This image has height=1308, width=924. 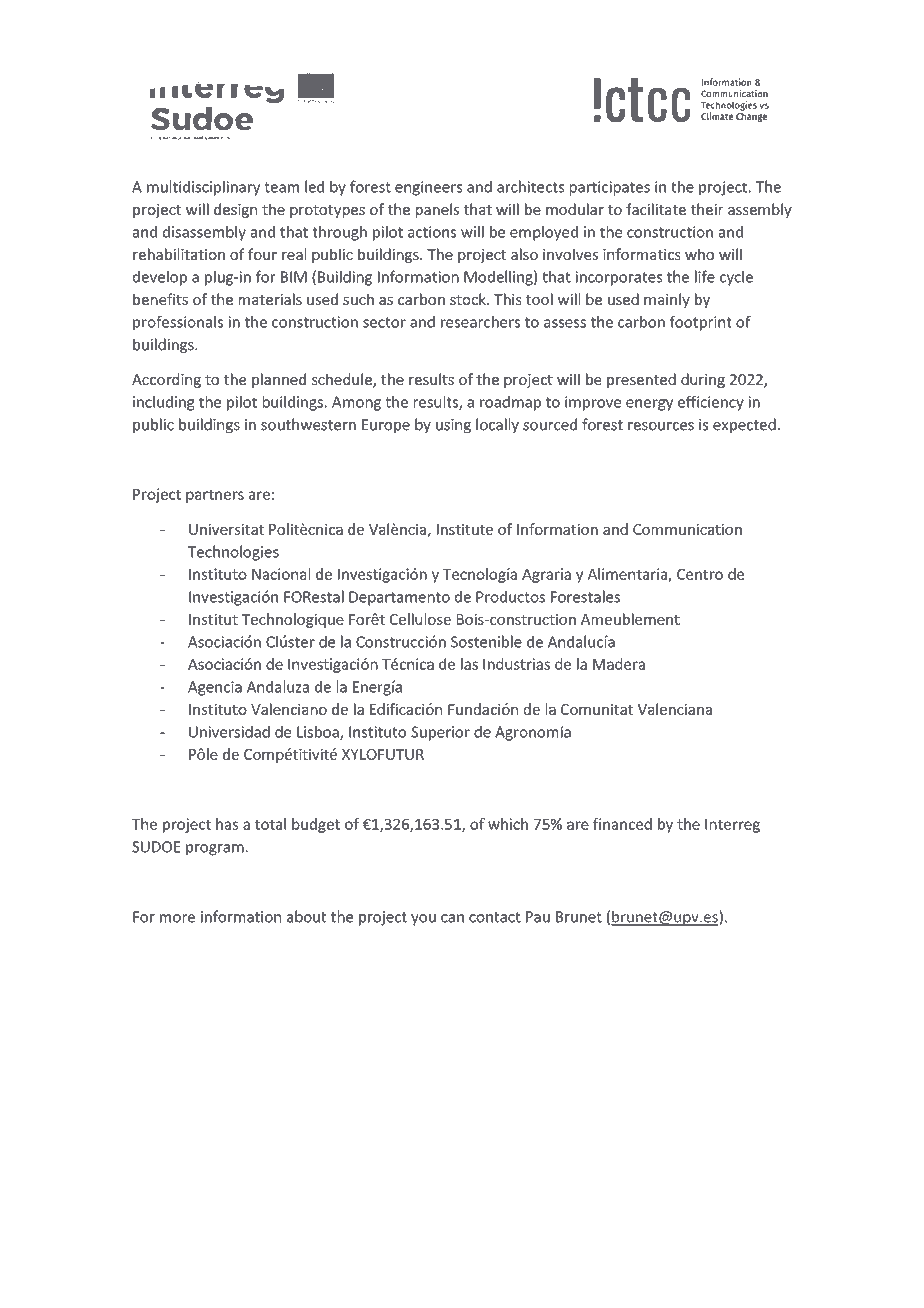 I want to click on Technologies, so click(x=233, y=553).
